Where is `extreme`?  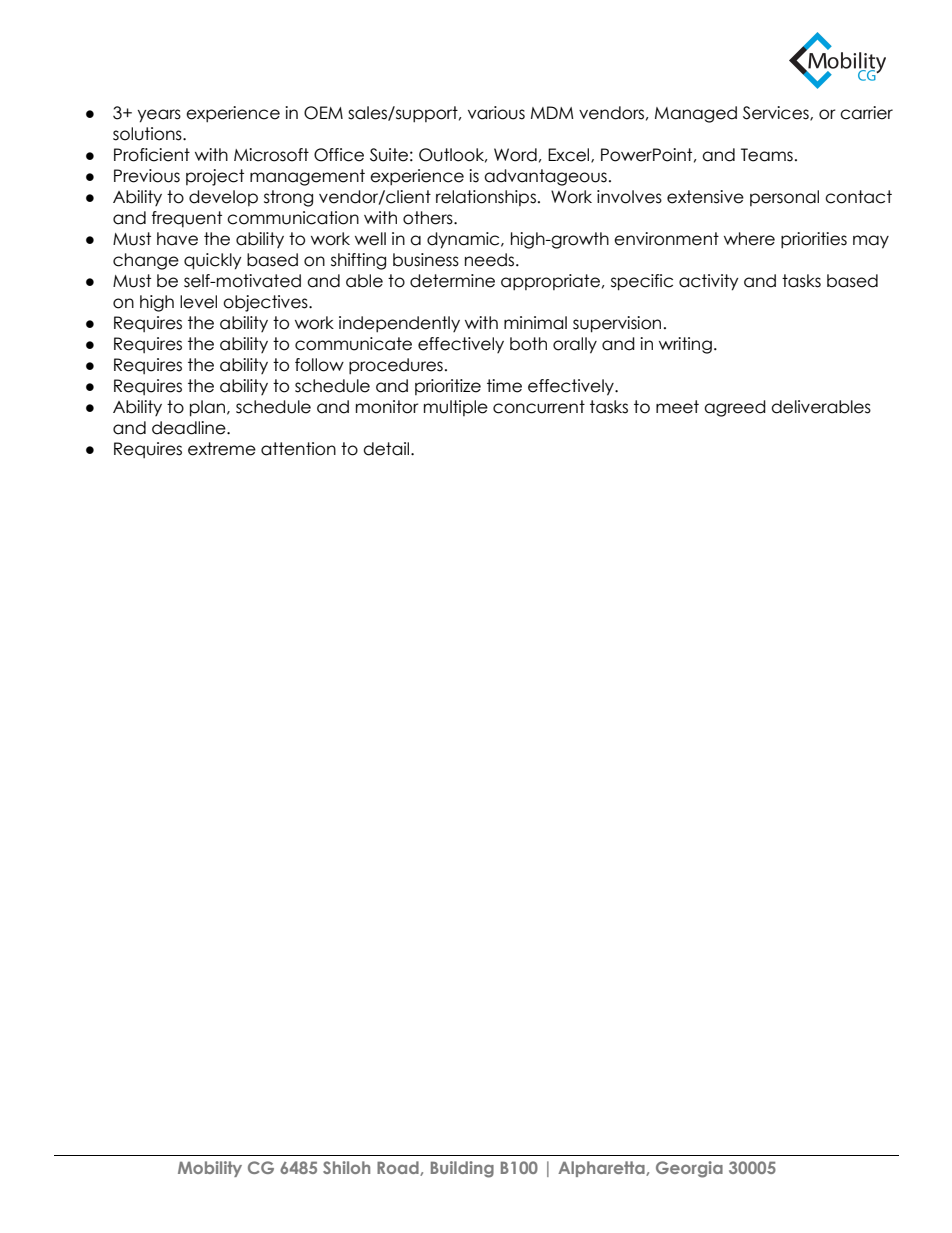 extreme is located at coordinates (222, 449).
